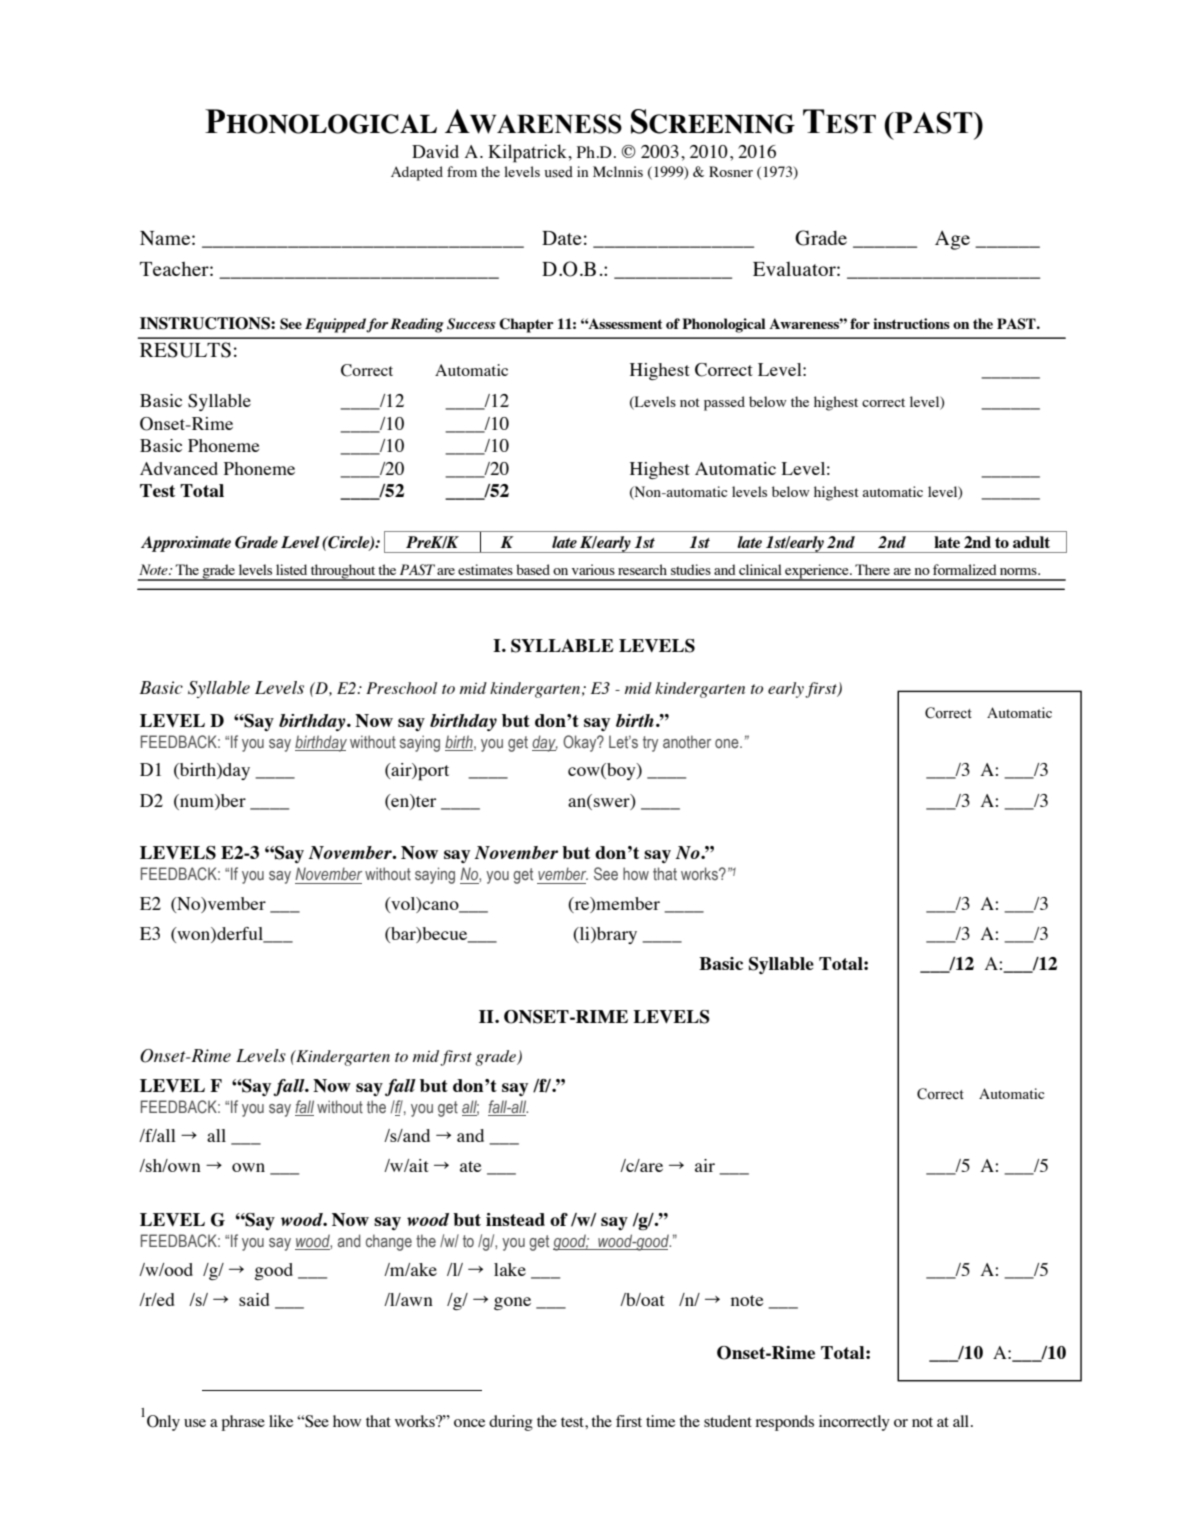  What do you see at coordinates (417, 173) in the page?
I see `Adapted` at bounding box center [417, 173].
